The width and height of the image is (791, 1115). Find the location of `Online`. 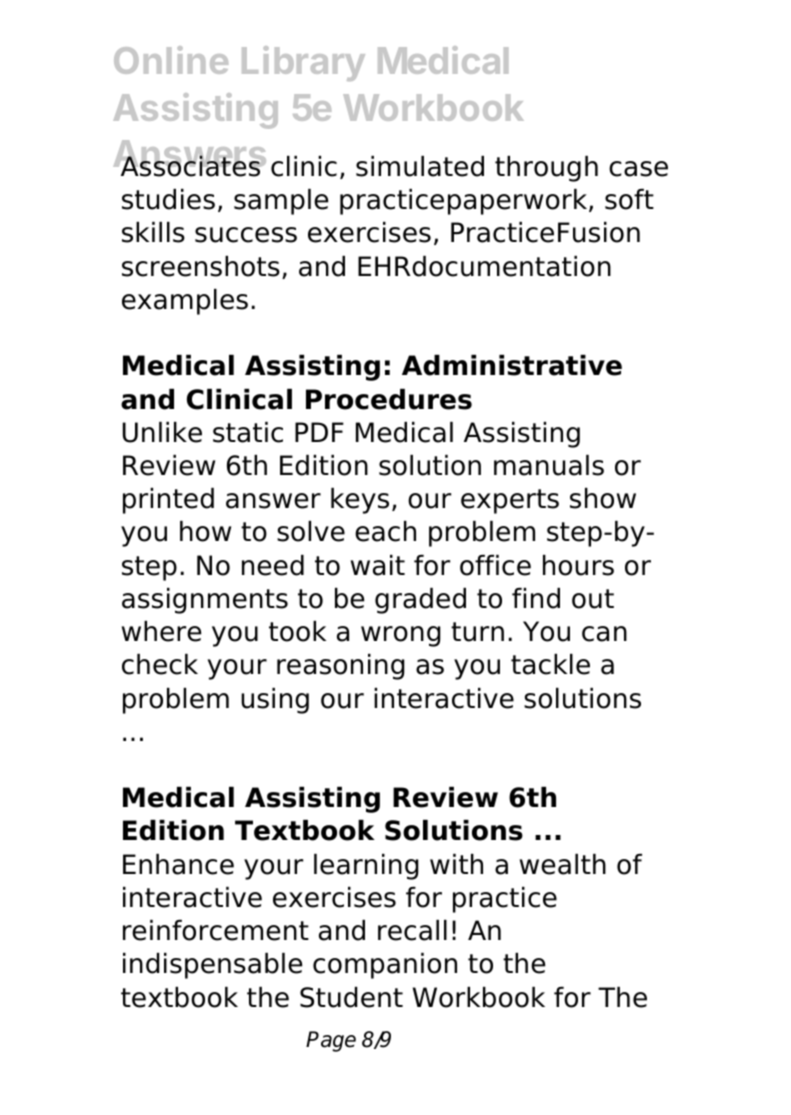

Online is located at coordinates (171, 60).
